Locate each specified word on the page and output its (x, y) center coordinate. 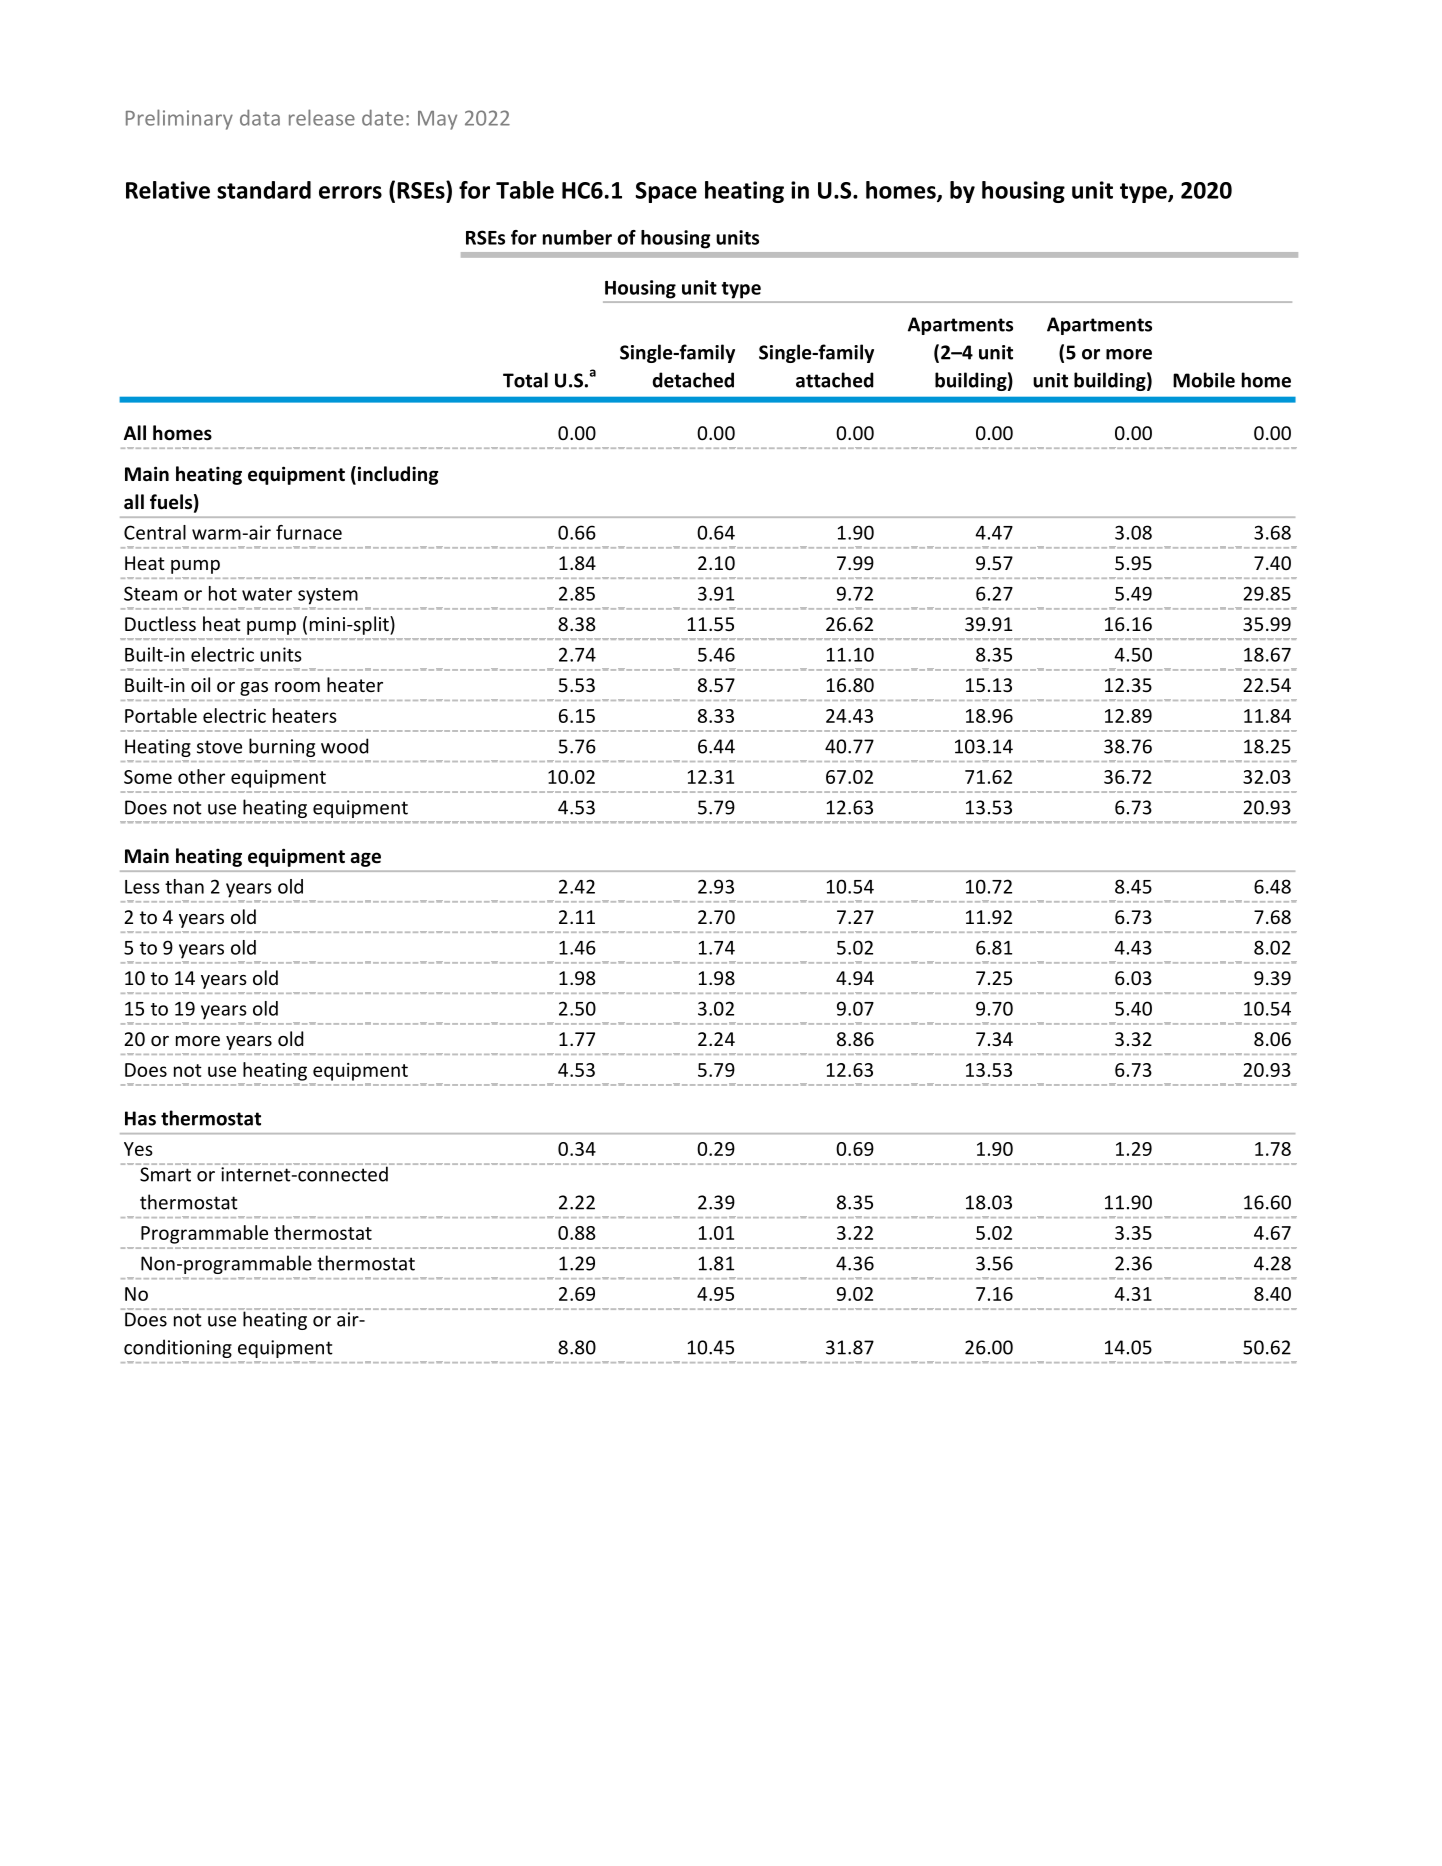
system (328, 596)
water (267, 594)
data (260, 117)
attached (835, 380)
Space (666, 192)
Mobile (1204, 380)
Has (140, 1118)
